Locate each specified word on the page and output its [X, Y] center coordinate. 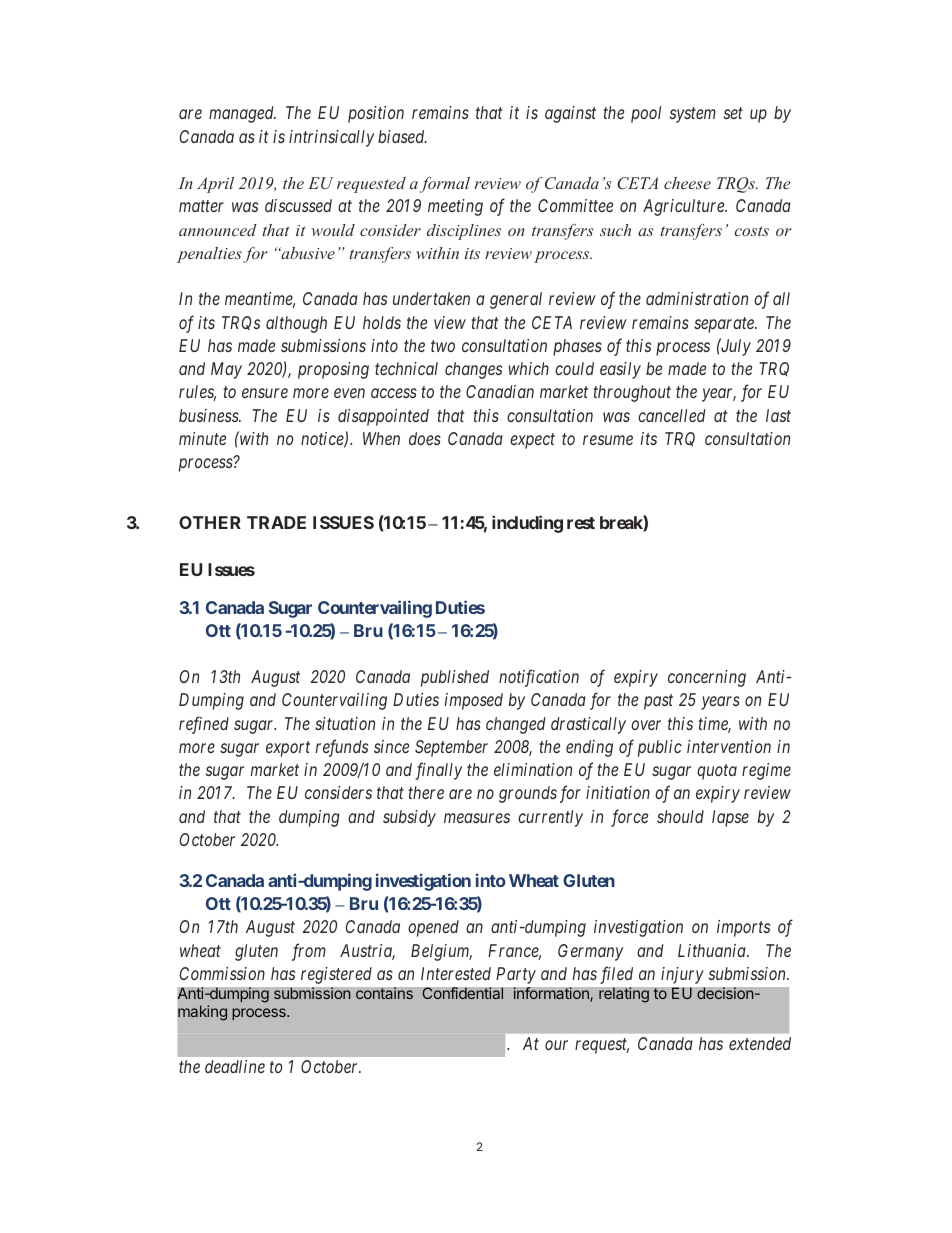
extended [760, 1043]
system [693, 115]
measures [477, 818]
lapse [730, 818]
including [527, 524]
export [288, 749]
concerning [707, 678]
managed [242, 114]
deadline [235, 1066]
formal [445, 185]
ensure [265, 393]
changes [473, 370]
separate [725, 325]
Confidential [462, 993]
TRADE [276, 522]
